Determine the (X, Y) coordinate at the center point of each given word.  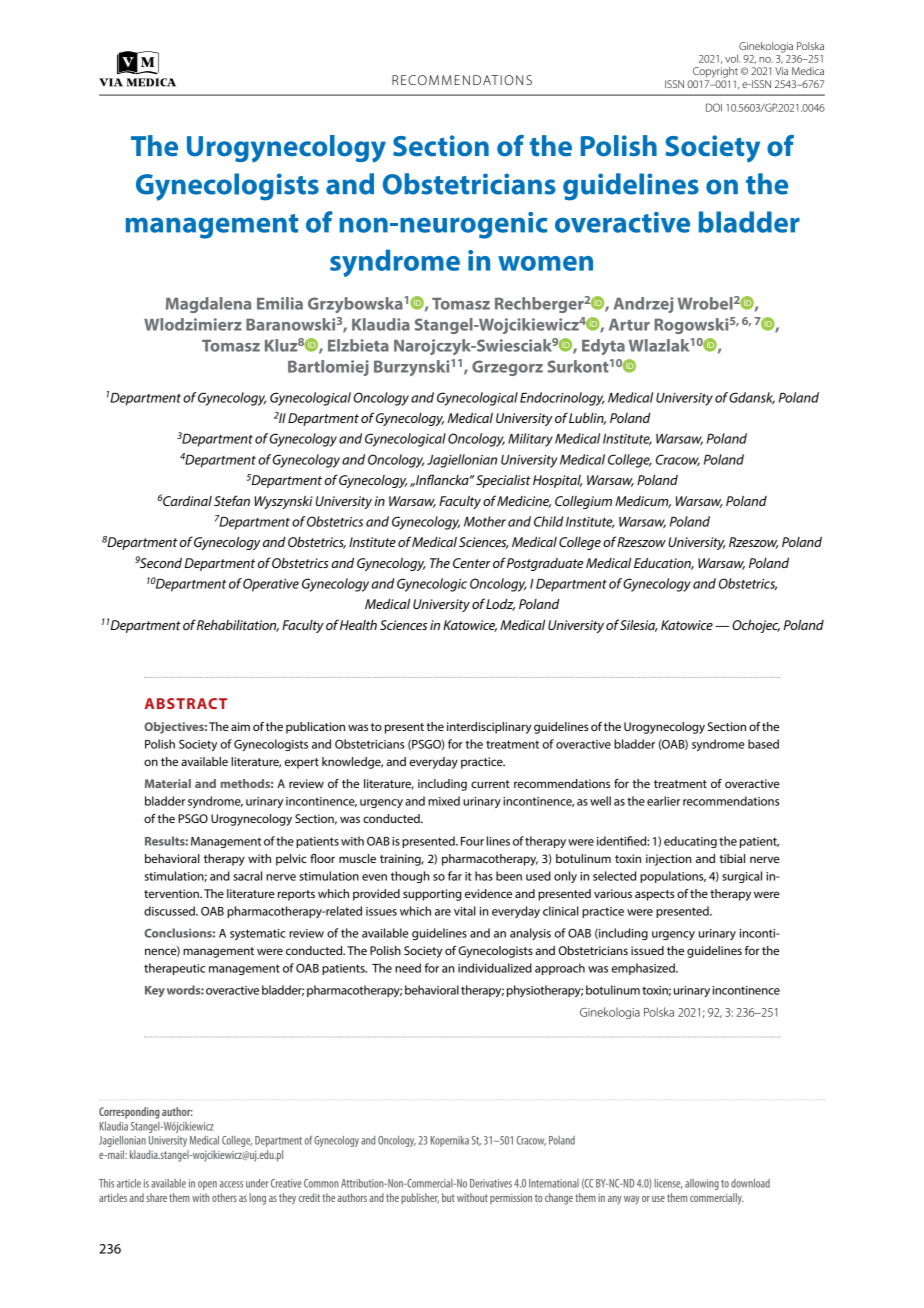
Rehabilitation (238, 626)
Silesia (639, 626)
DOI (714, 107)
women (545, 263)
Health (358, 625)
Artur (629, 325)
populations (673, 877)
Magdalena (208, 305)
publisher (420, 1199)
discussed (170, 911)
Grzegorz (507, 368)
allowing (702, 1184)
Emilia (280, 303)
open (207, 1185)
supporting (432, 895)
